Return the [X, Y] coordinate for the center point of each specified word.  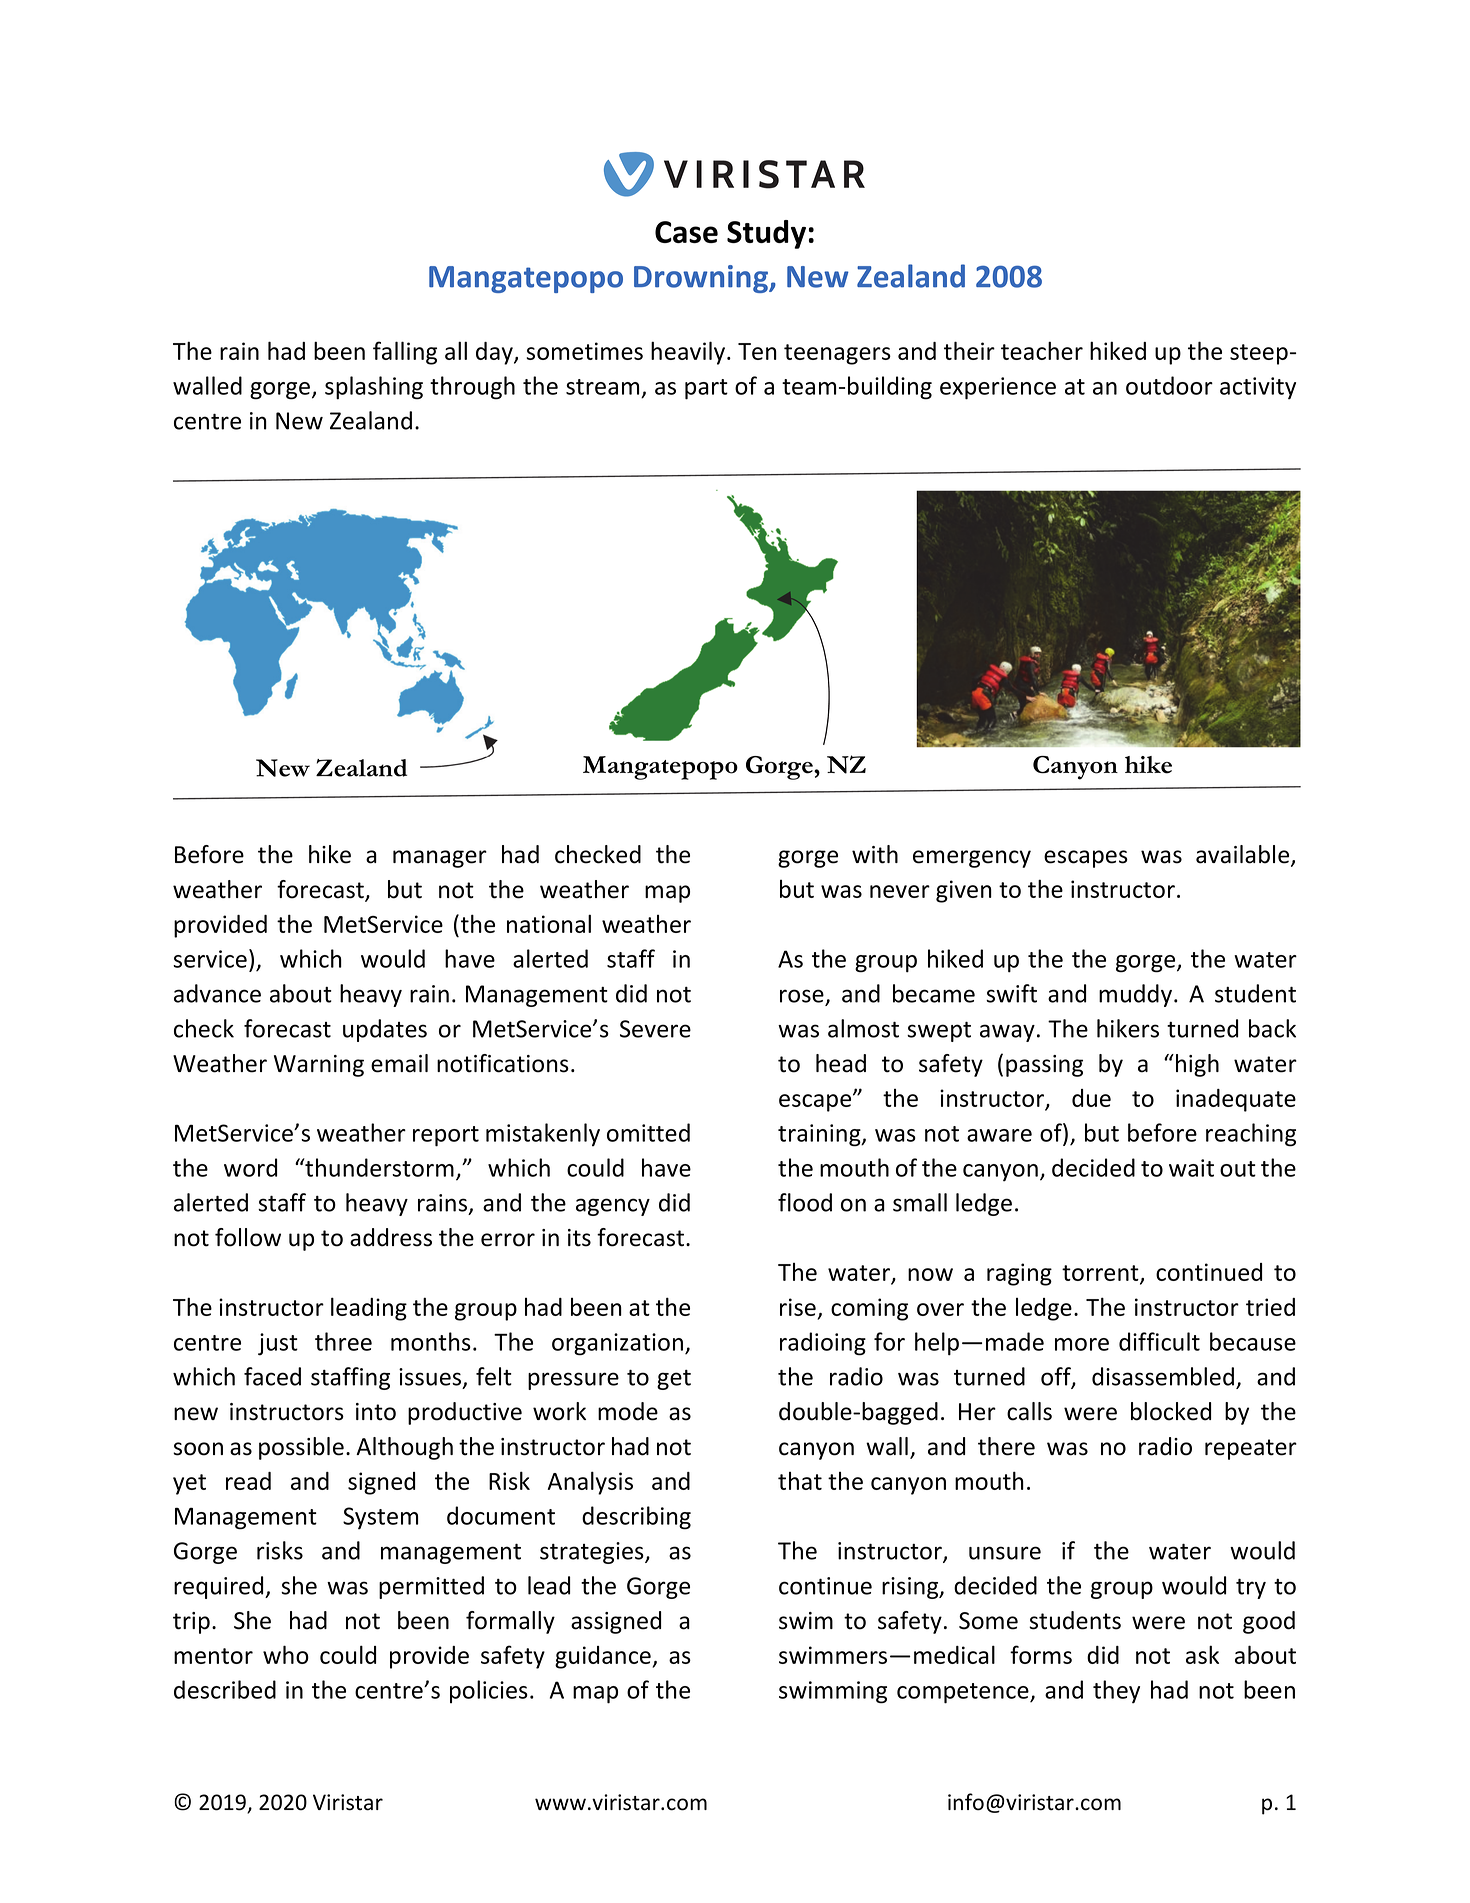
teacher [1042, 350]
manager [440, 859]
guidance [604, 1657]
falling [405, 353]
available [1244, 855]
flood [805, 1202]
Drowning [702, 279]
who [286, 1654]
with [875, 854]
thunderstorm [378, 1167]
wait [1191, 1168]
